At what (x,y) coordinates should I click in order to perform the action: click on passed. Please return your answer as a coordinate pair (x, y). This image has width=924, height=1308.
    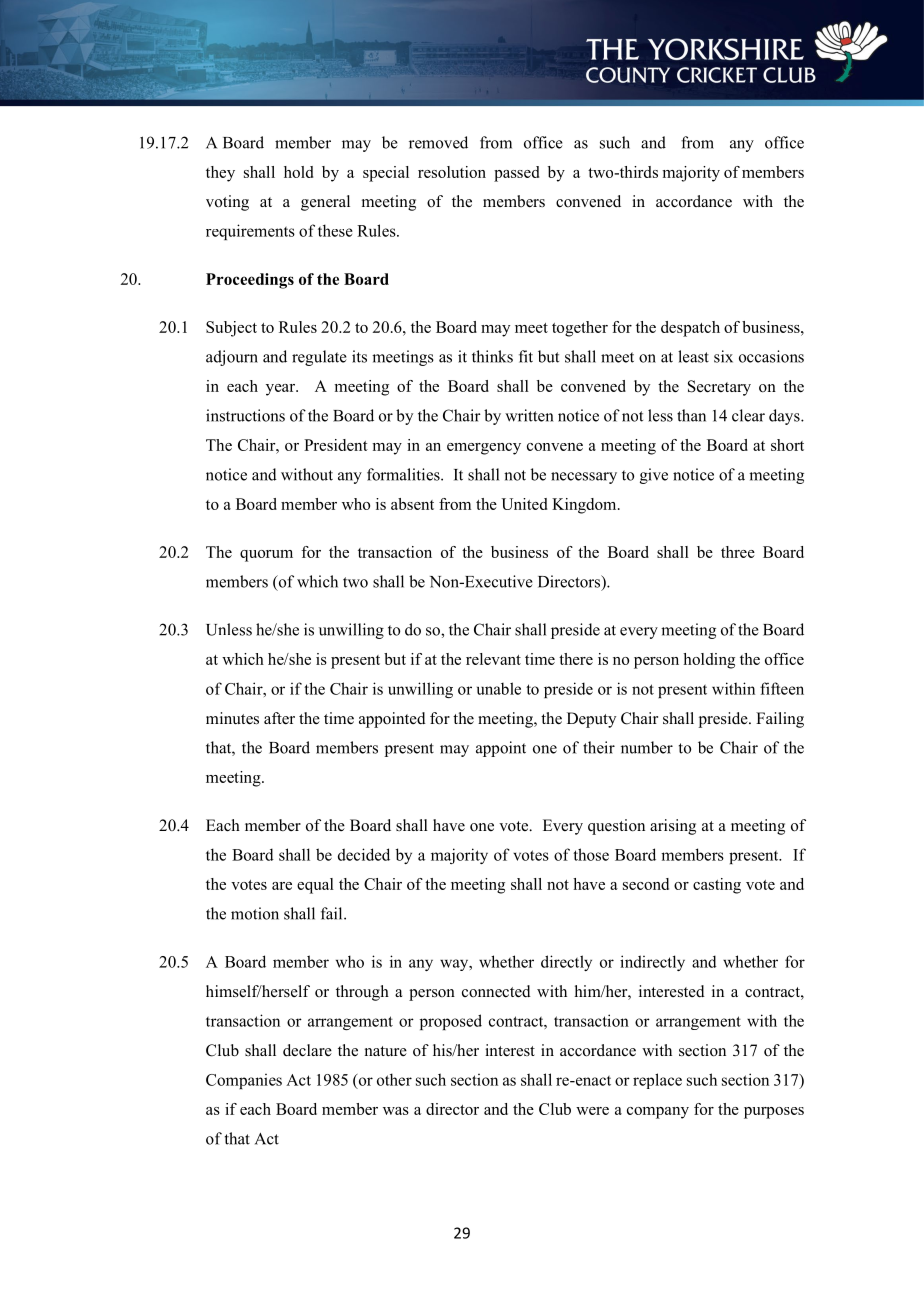
    Looking at the image, I should click on (516, 174).
